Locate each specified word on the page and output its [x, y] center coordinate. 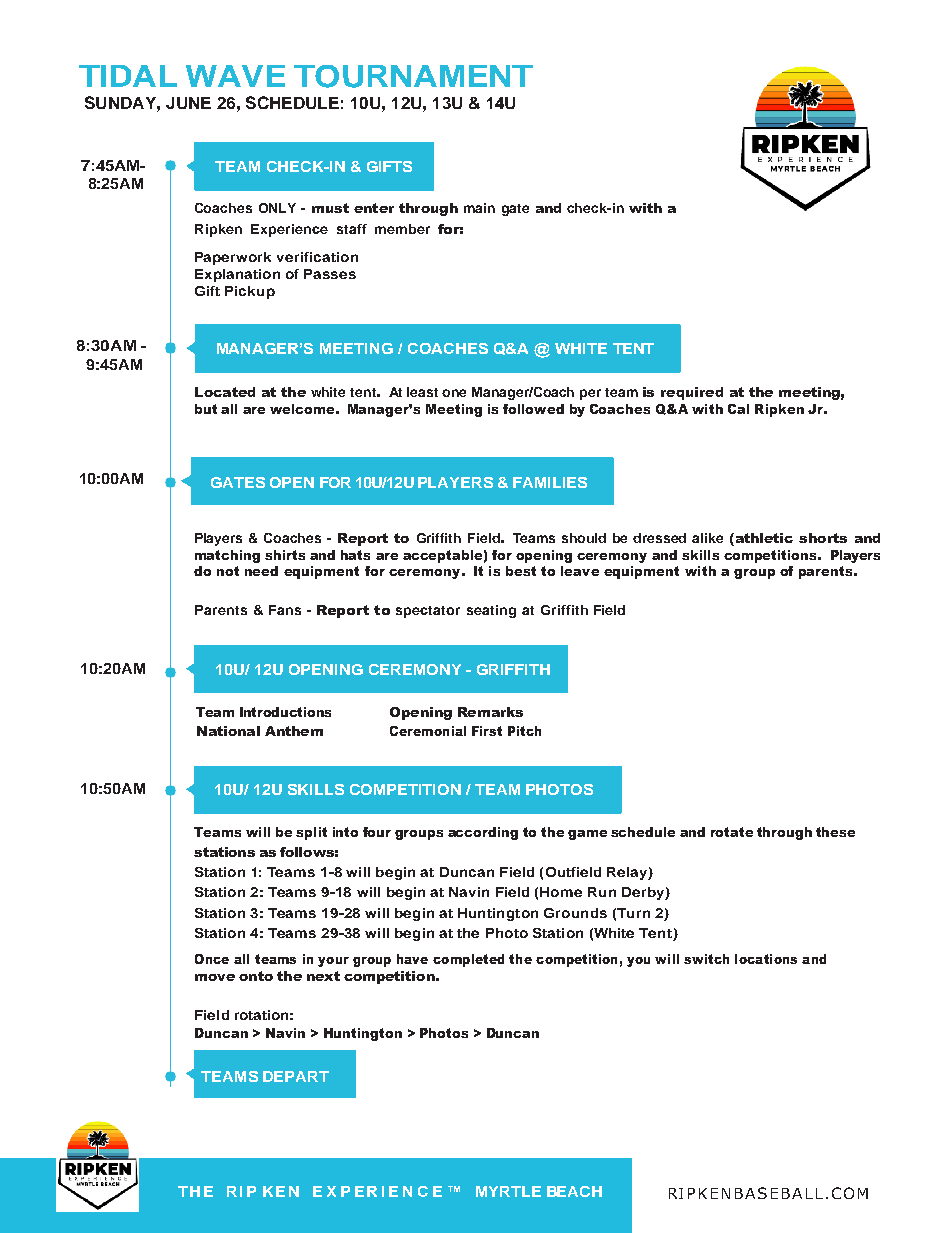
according [483, 833]
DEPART [296, 1076]
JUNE [188, 103]
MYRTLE [508, 1191]
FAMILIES [550, 482]
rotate [732, 832]
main [479, 208]
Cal [738, 409]
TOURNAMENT [413, 76]
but [206, 409]
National [228, 731]
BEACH [574, 1191]
